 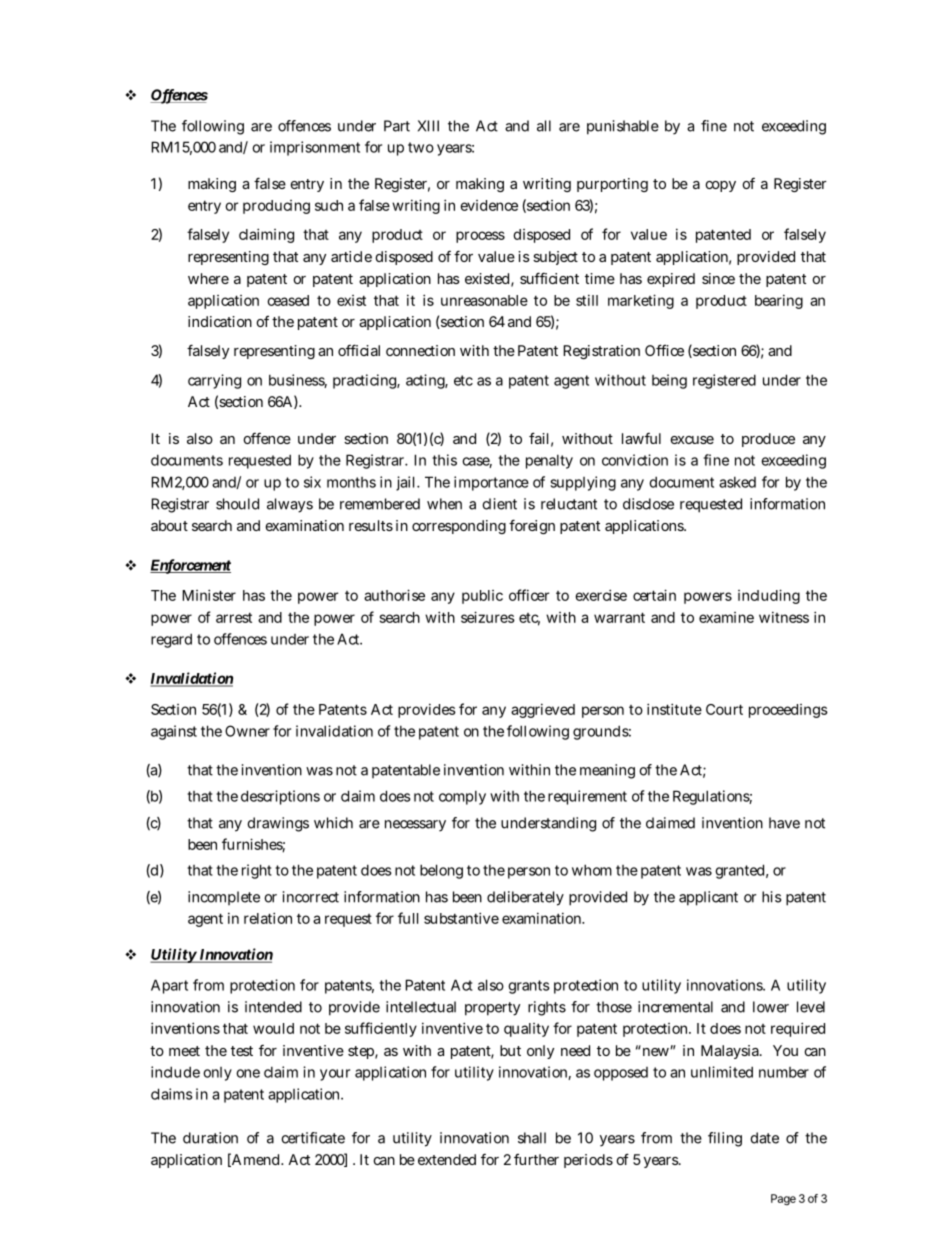 I want to click on examine, so click(x=726, y=617).
